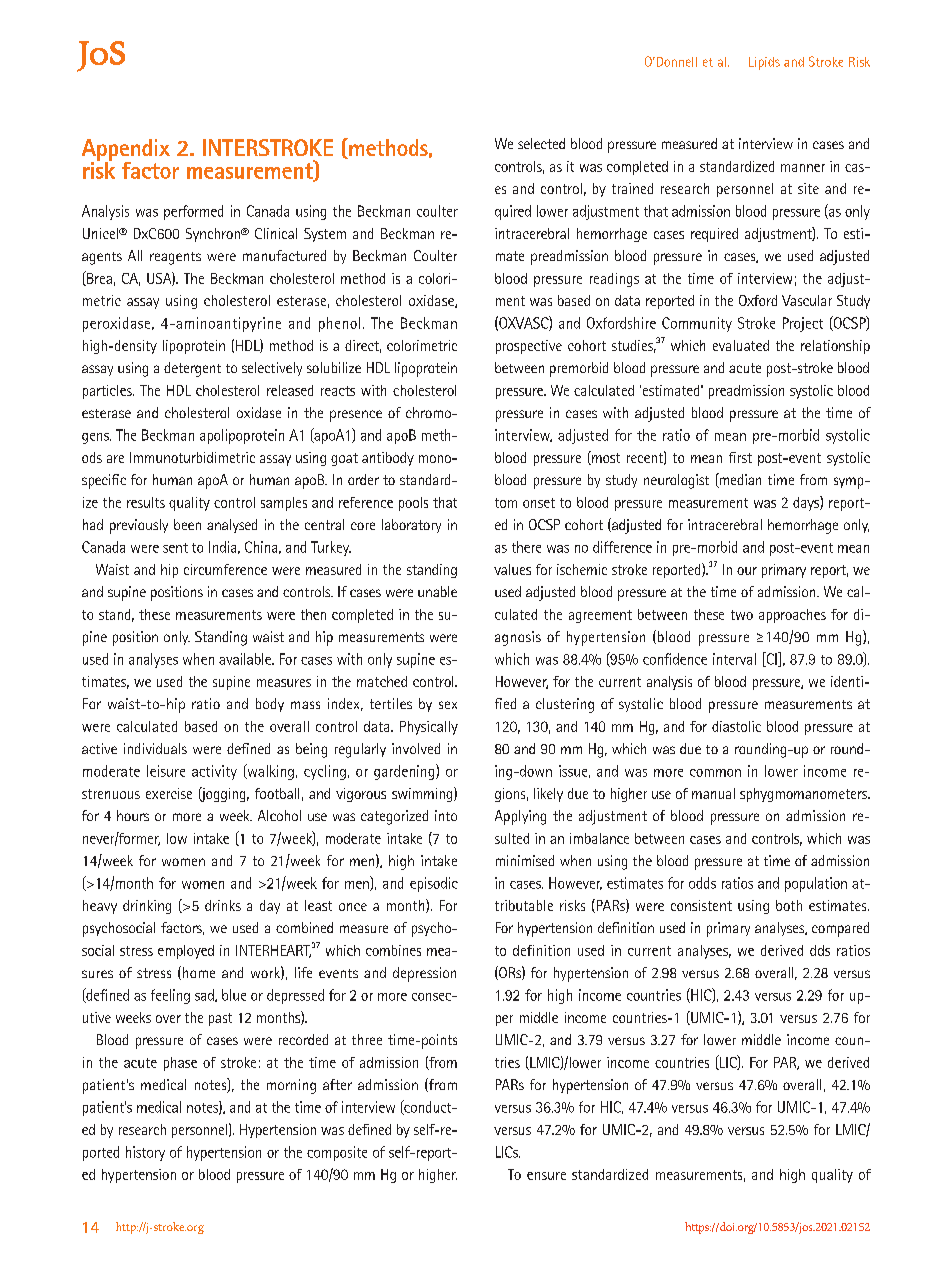 The height and width of the screenshot is (1270, 952). Describe the element at coordinates (764, 63) in the screenshot. I see `Lipids` at that location.
